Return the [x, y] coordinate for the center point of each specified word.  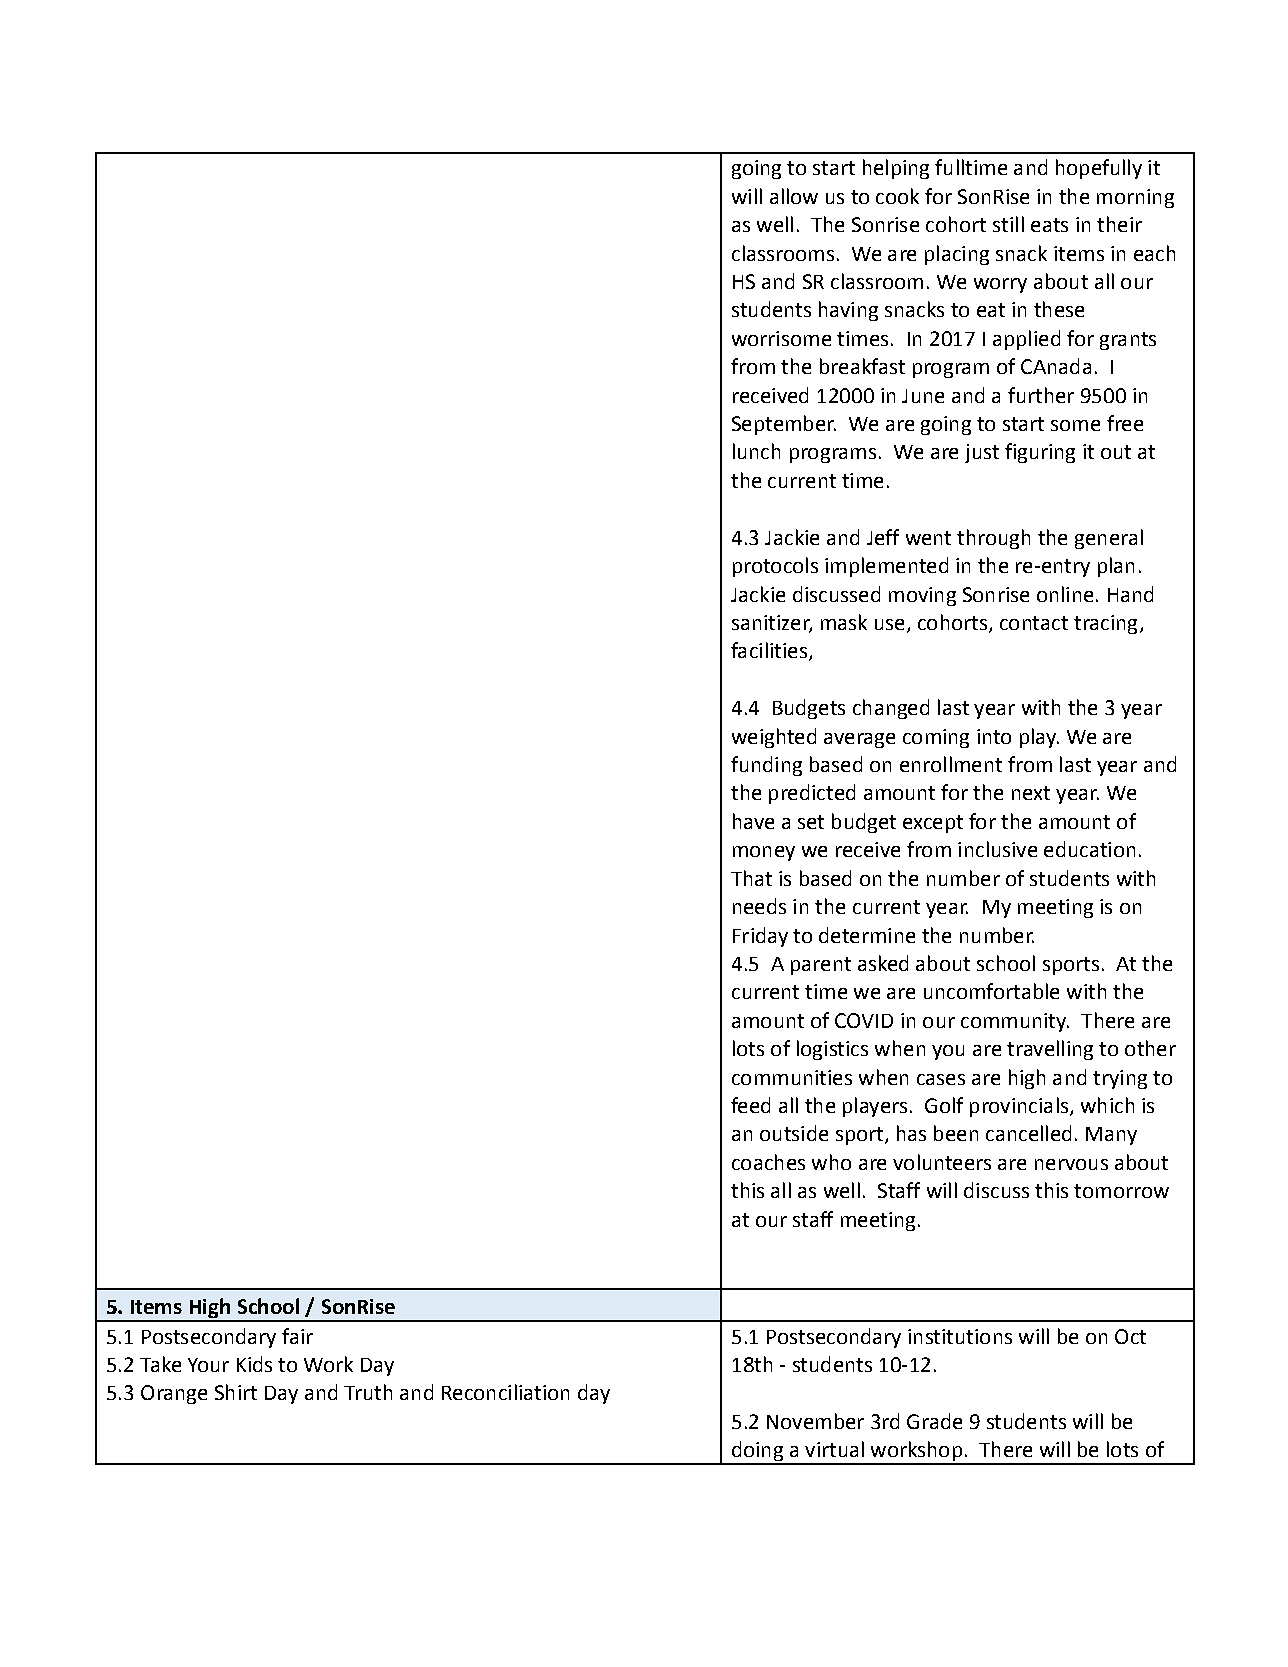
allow [794, 196]
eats [1049, 225]
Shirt [236, 1392]
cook [897, 196]
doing [757, 1452]
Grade [934, 1421]
